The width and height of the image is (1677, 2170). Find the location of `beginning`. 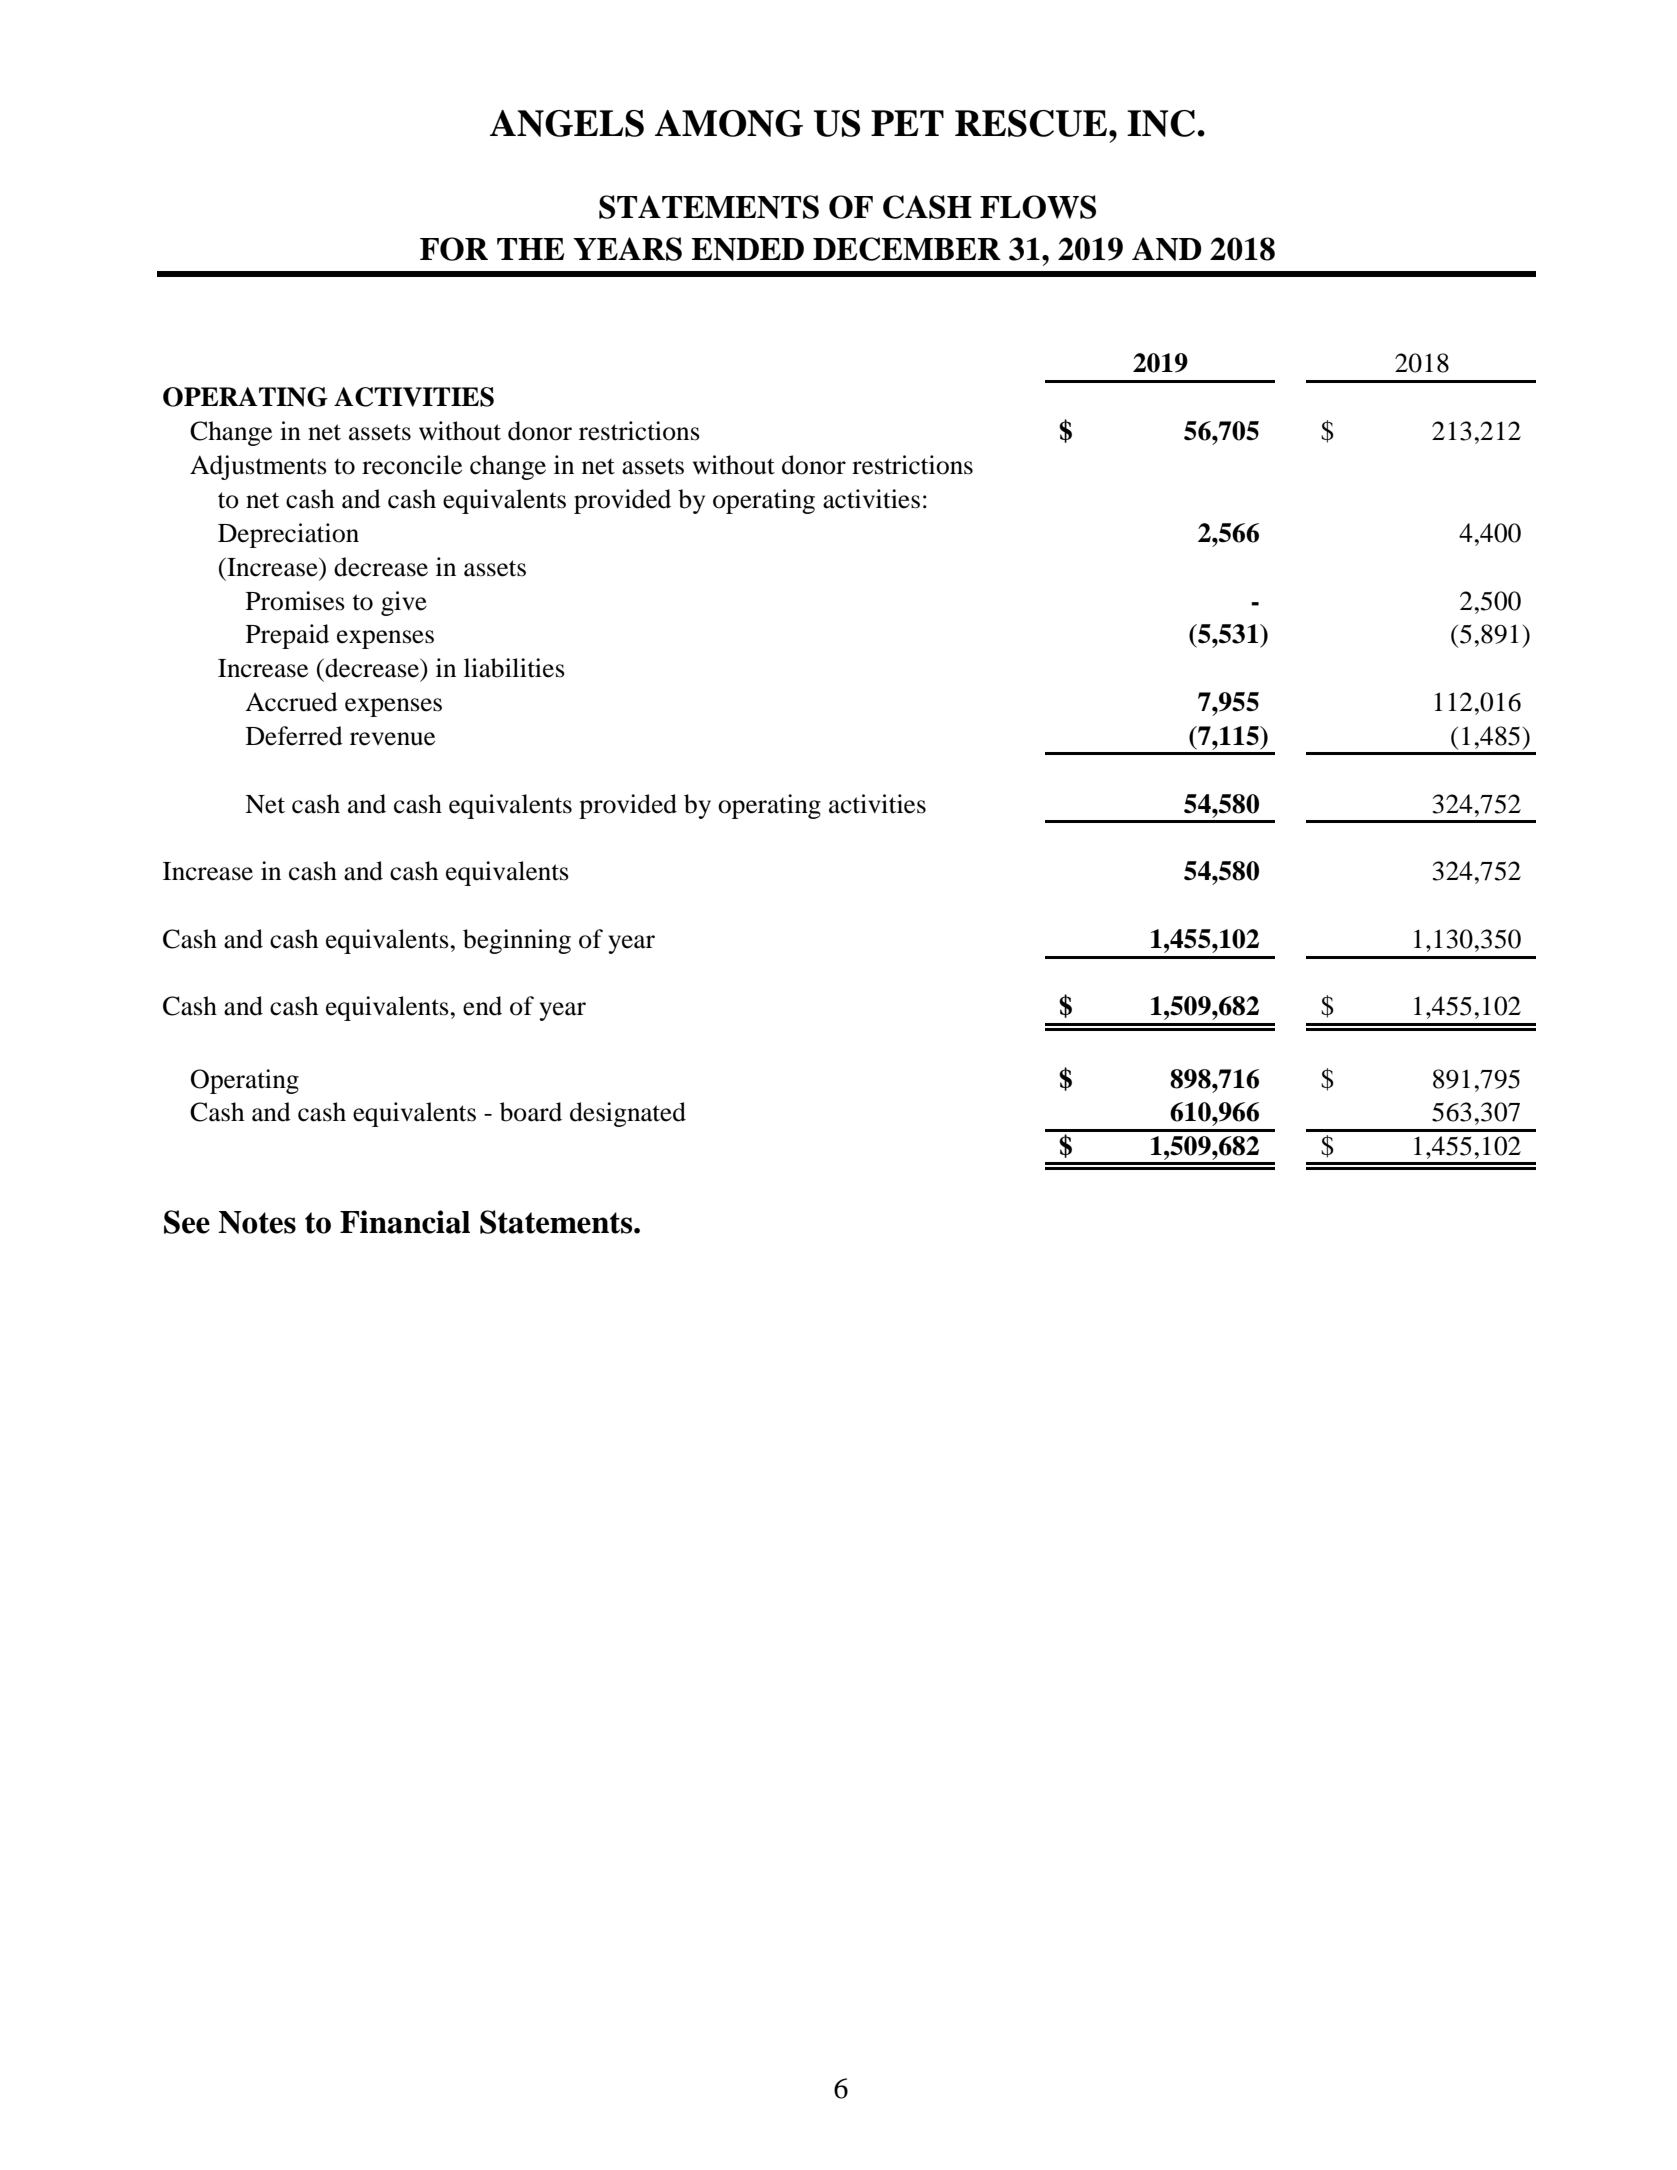

beginning is located at coordinates (517, 941).
